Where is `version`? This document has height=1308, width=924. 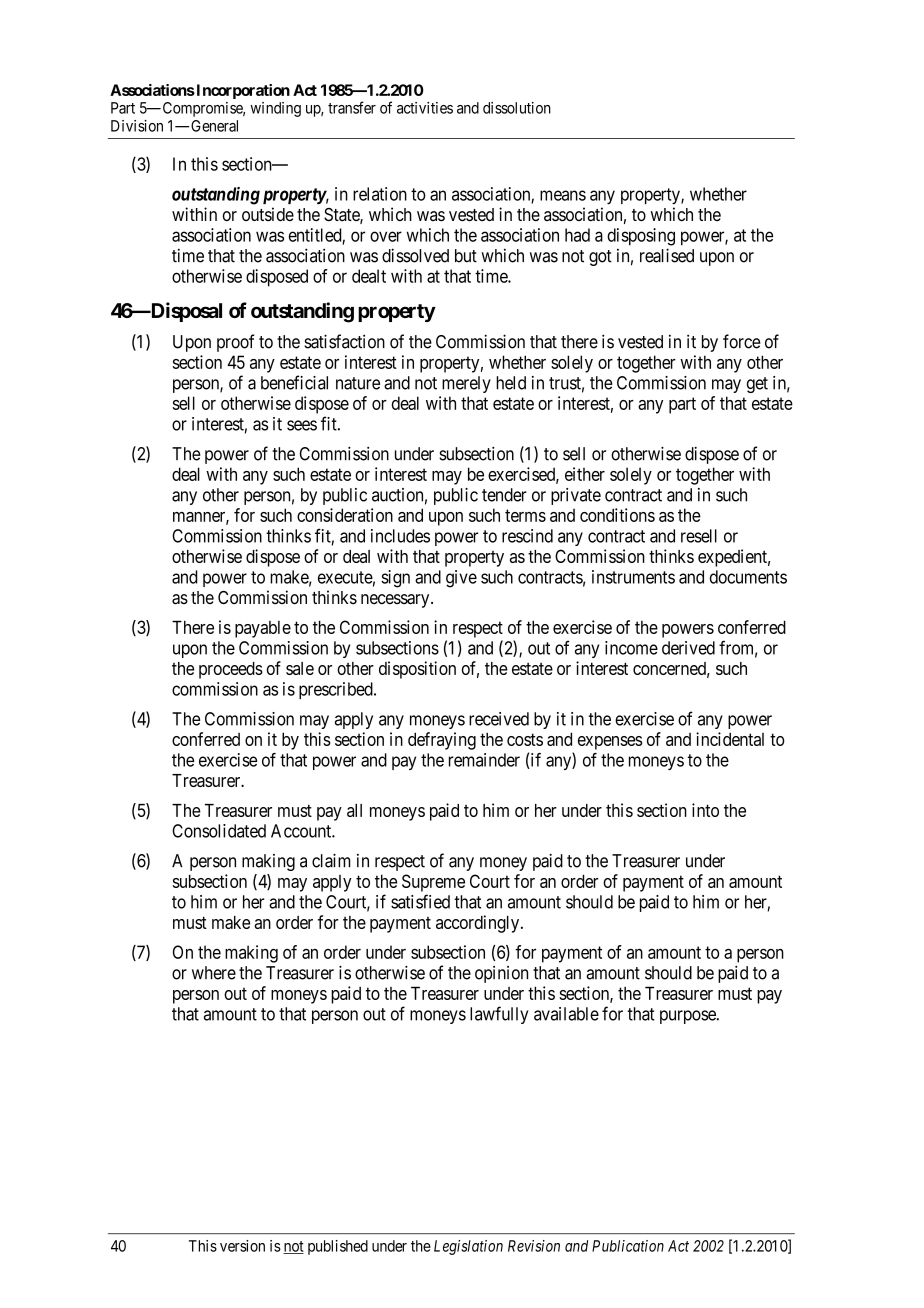 version is located at coordinates (242, 1246).
